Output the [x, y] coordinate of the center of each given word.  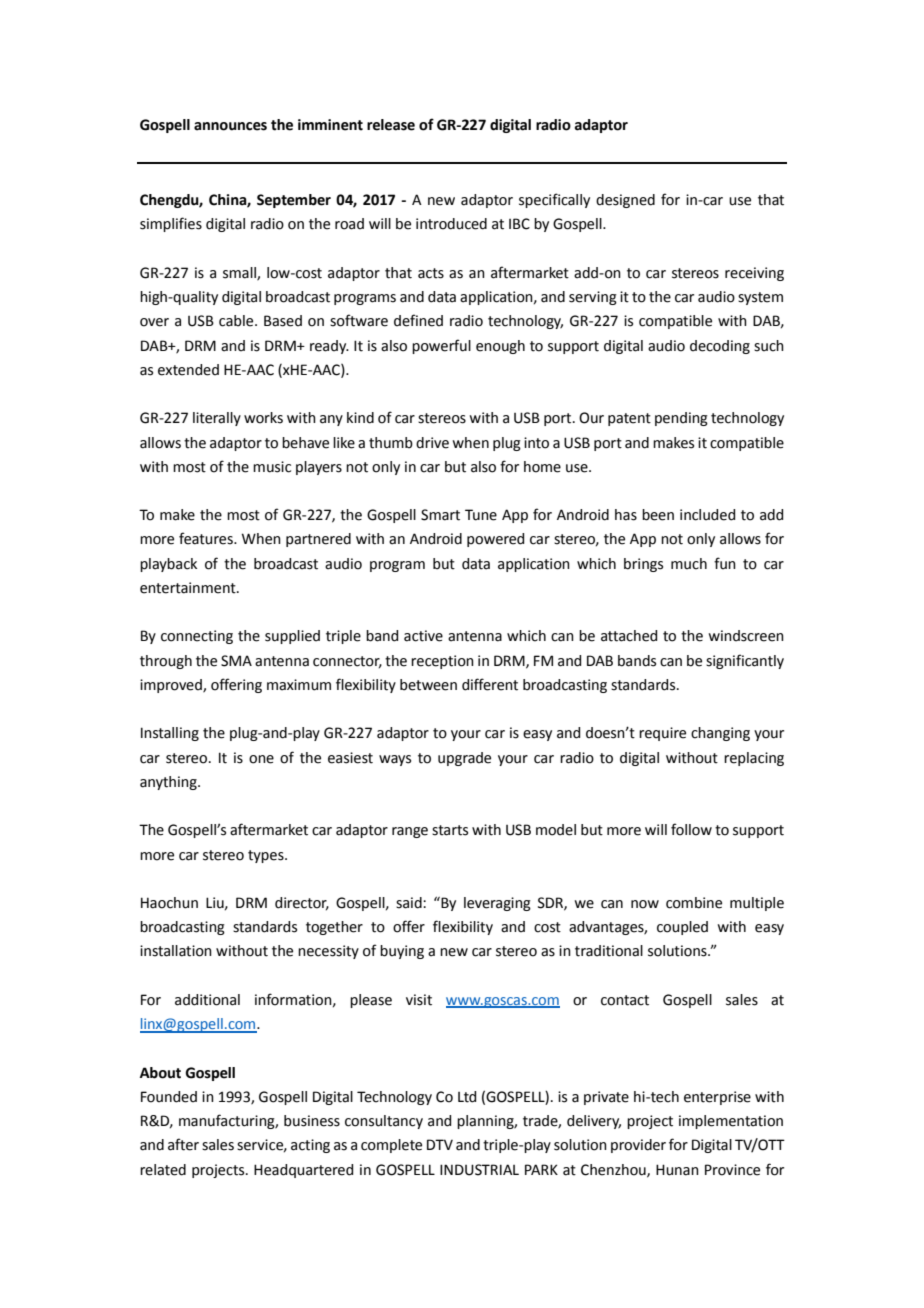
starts [450, 830]
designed [625, 201]
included [707, 515]
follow [691, 829]
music [272, 467]
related [163, 1170]
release [391, 125]
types [267, 856]
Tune [481, 515]
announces [230, 126]
